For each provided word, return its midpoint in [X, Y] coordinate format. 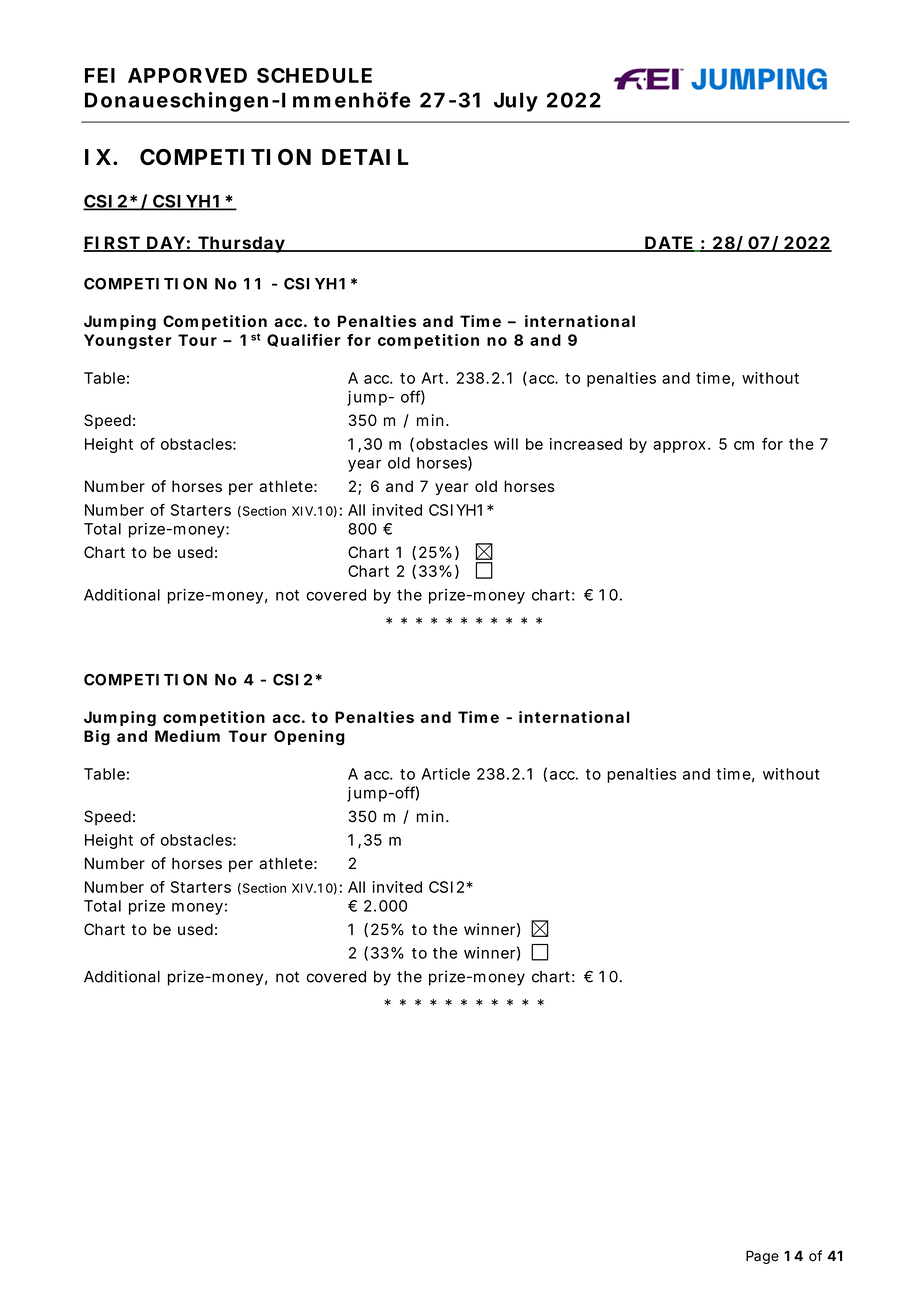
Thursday [241, 244]
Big [97, 738]
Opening [309, 738]
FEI [100, 75]
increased [586, 444]
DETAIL [365, 157]
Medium [187, 736]
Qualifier [304, 340]
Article [445, 774]
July [516, 102]
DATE [668, 244]
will [506, 444]
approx [679, 447]
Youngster [128, 341]
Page [762, 1257]
